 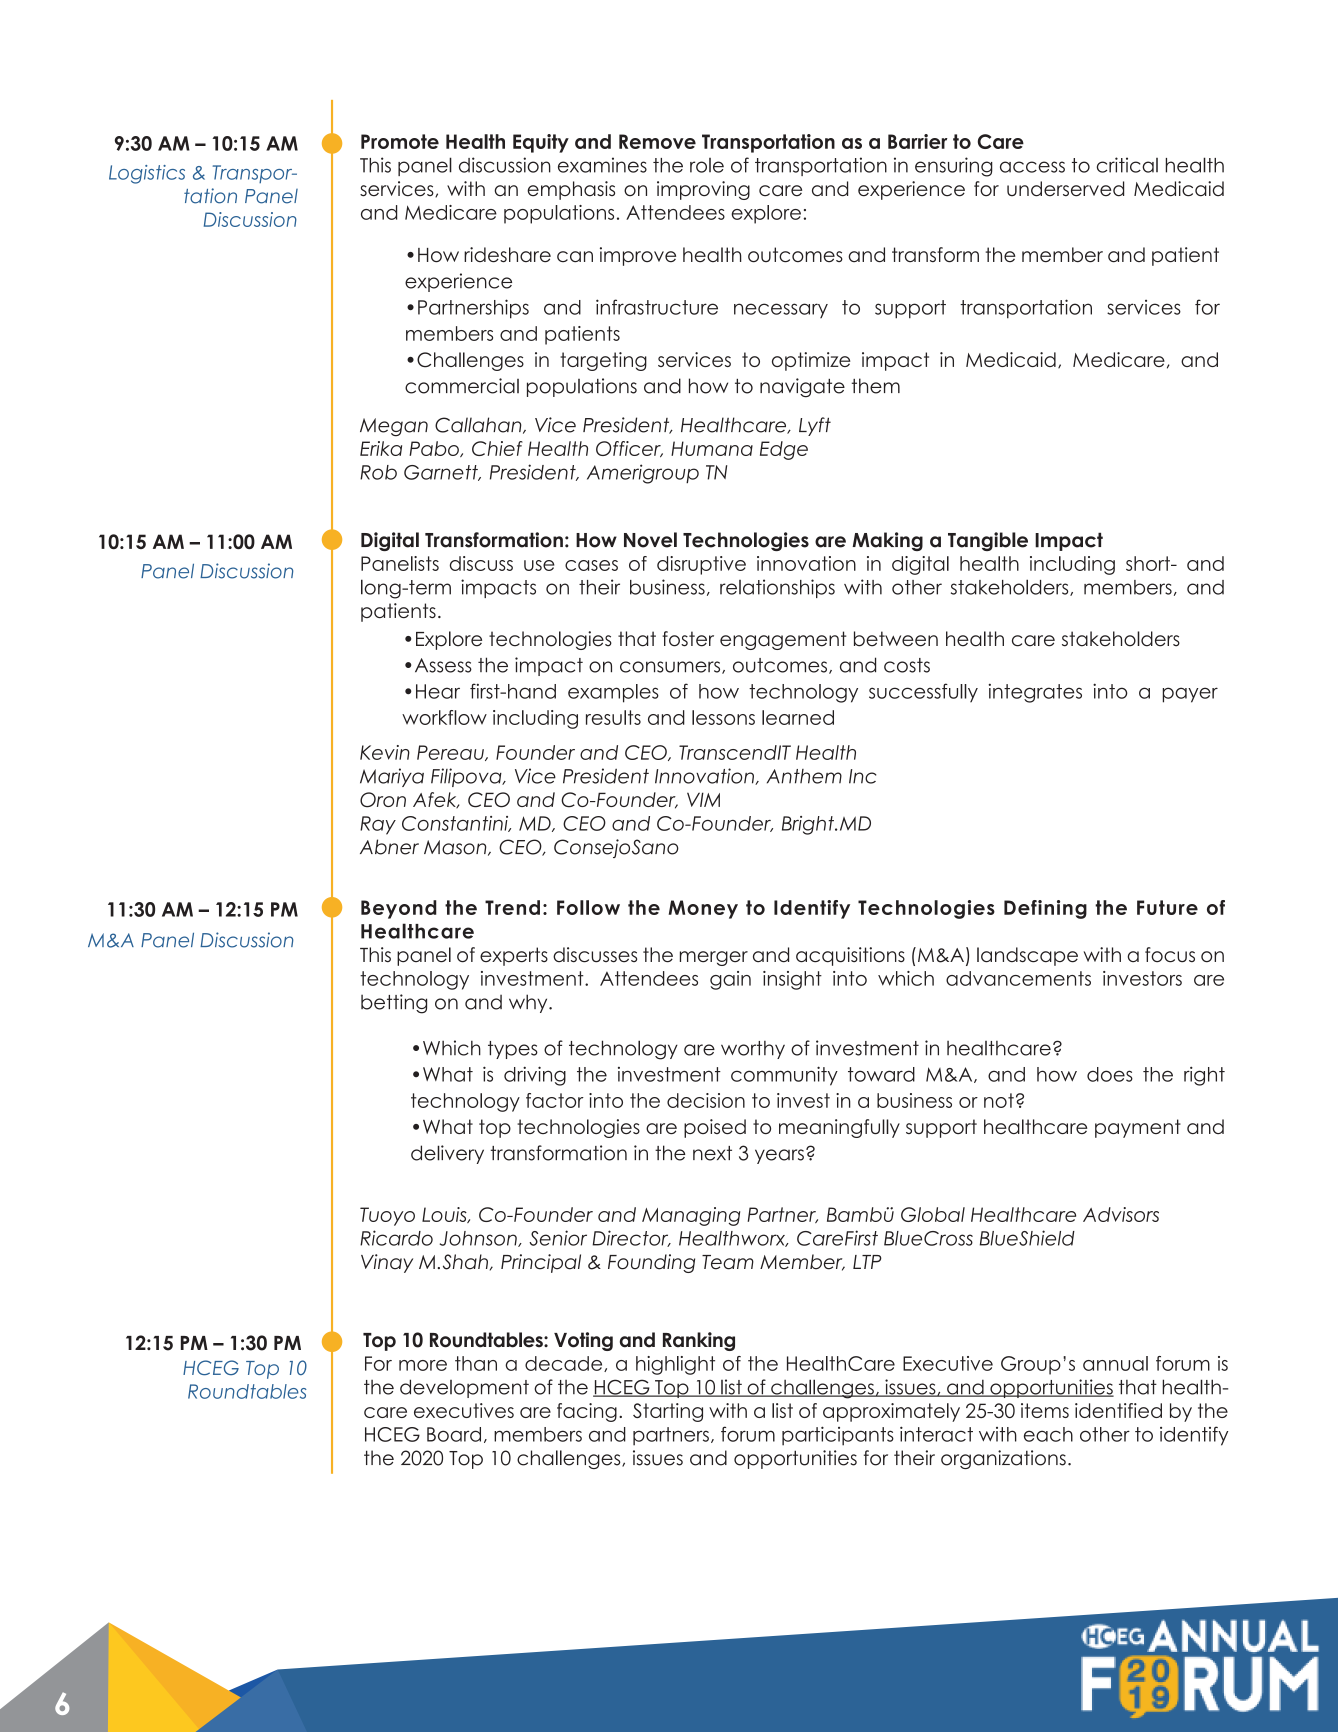 What do you see at coordinates (423, 1365) in the page?
I see `more` at bounding box center [423, 1365].
